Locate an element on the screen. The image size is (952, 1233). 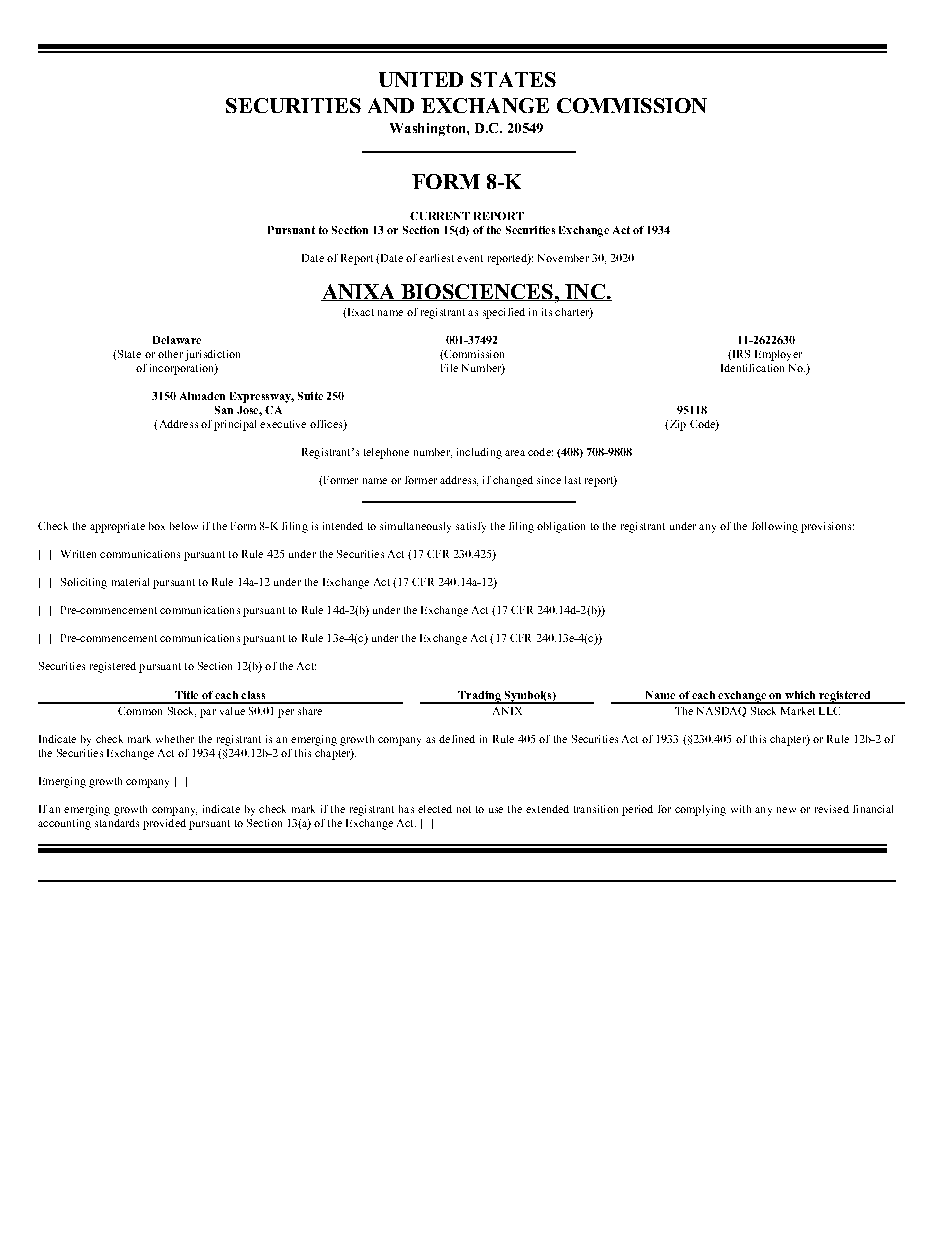
following is located at coordinates (775, 527).
